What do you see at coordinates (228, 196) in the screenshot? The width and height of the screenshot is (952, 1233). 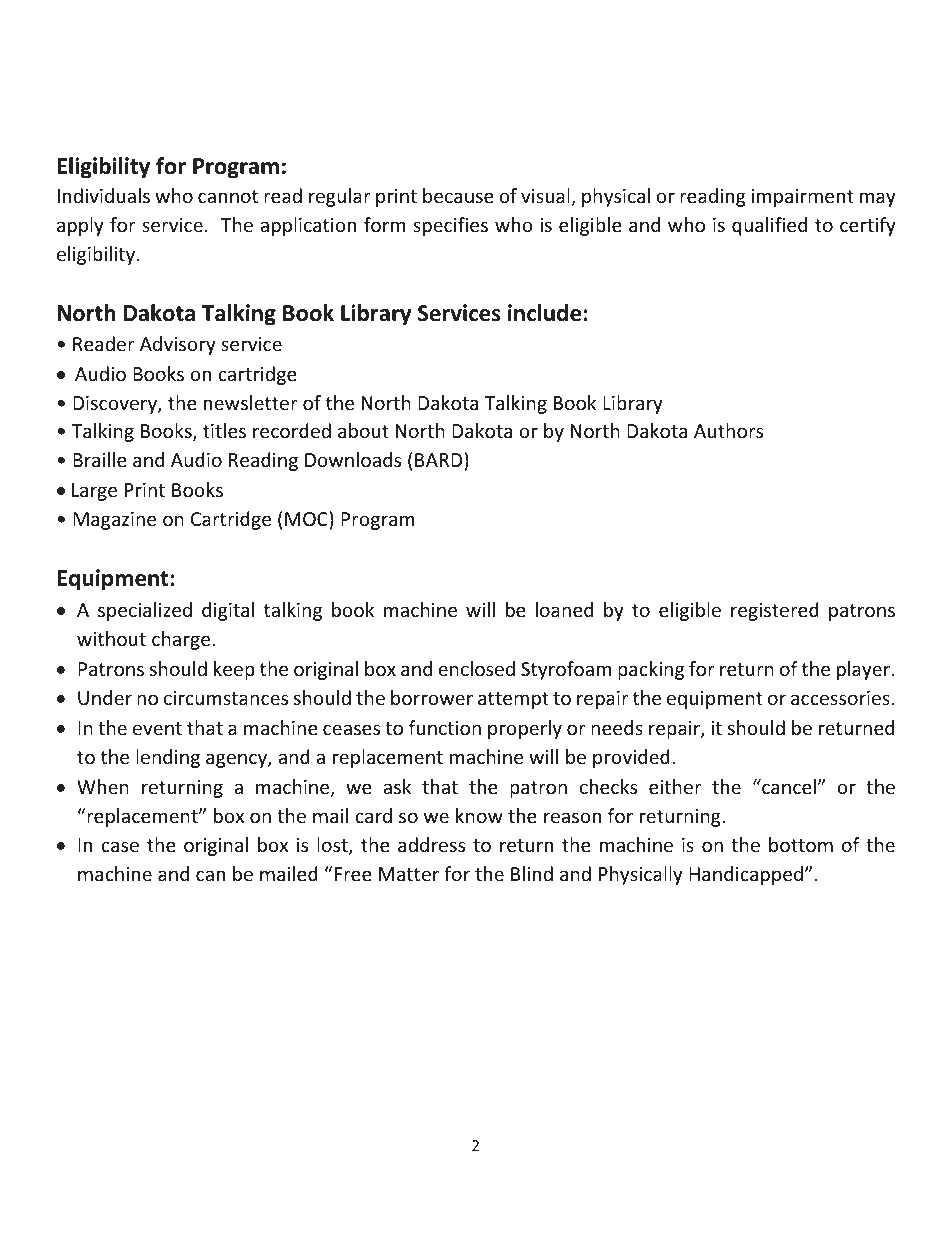 I see `cannot` at bounding box center [228, 196].
